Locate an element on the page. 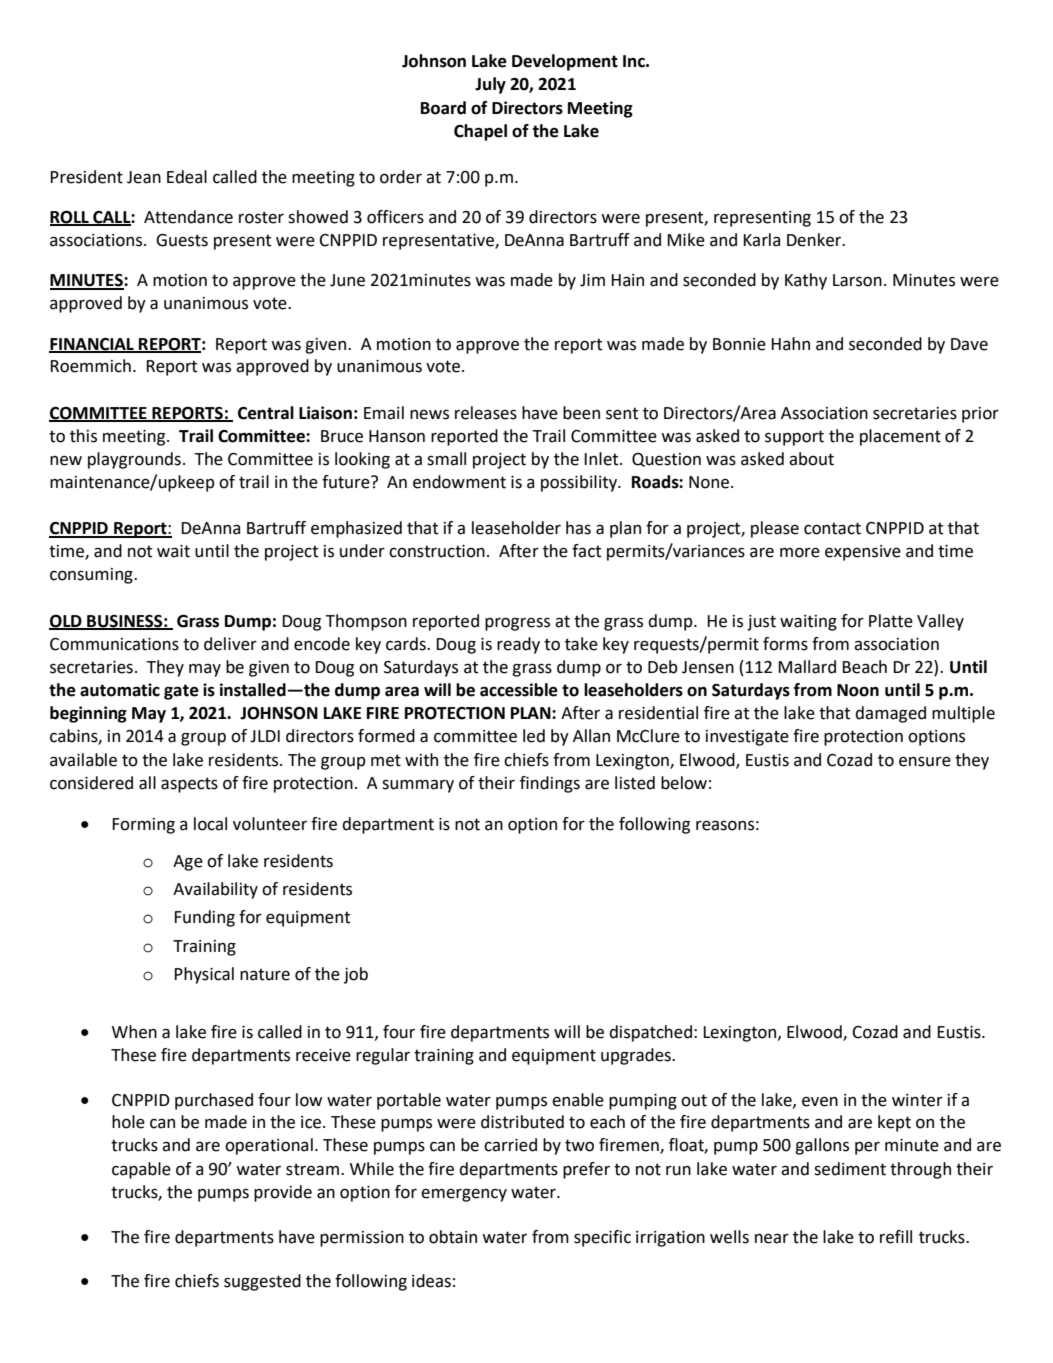 This document has width=1053, height=1363. Karla is located at coordinates (761, 240).
